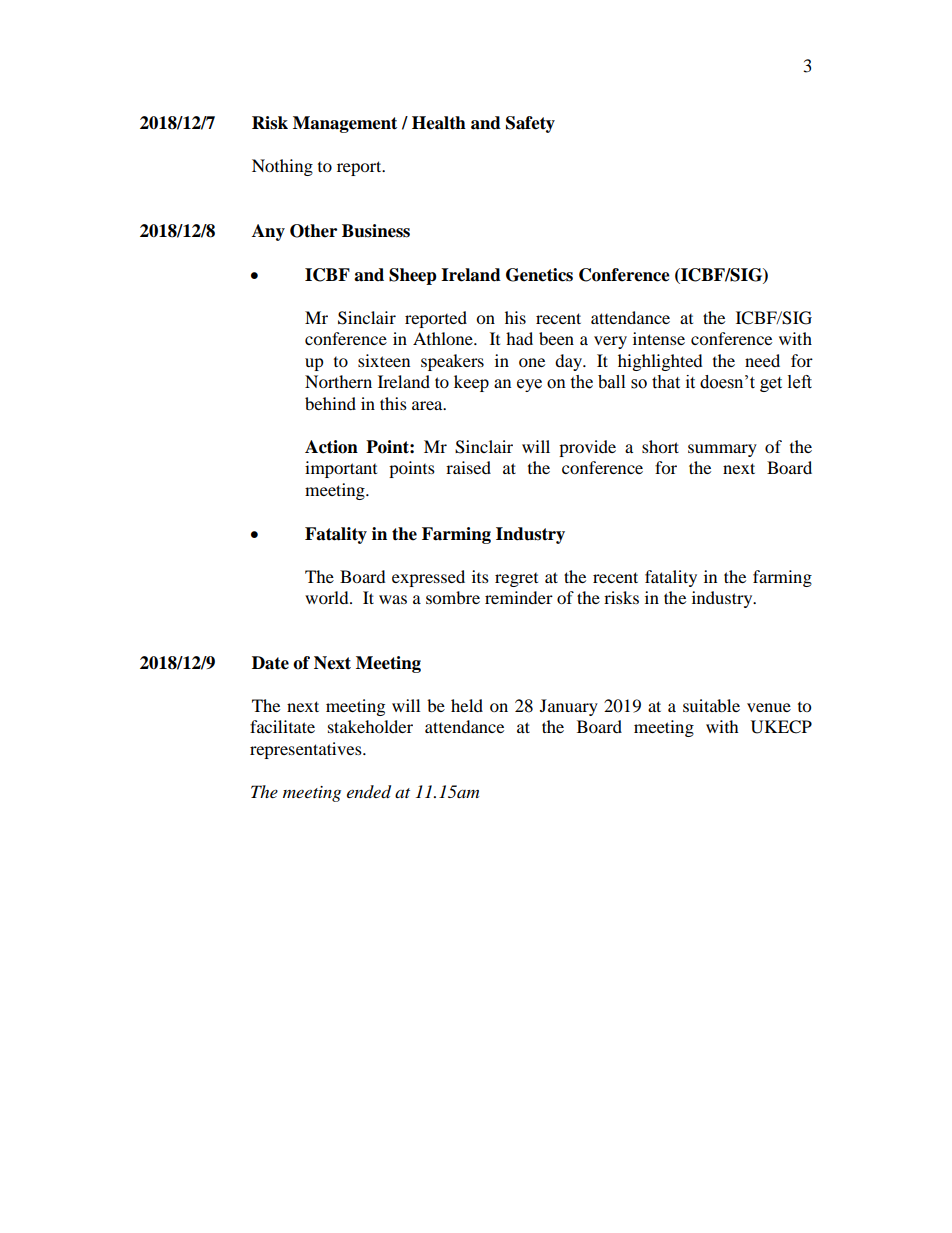  Describe the element at coordinates (328, 597) in the screenshot. I see `world` at that location.
